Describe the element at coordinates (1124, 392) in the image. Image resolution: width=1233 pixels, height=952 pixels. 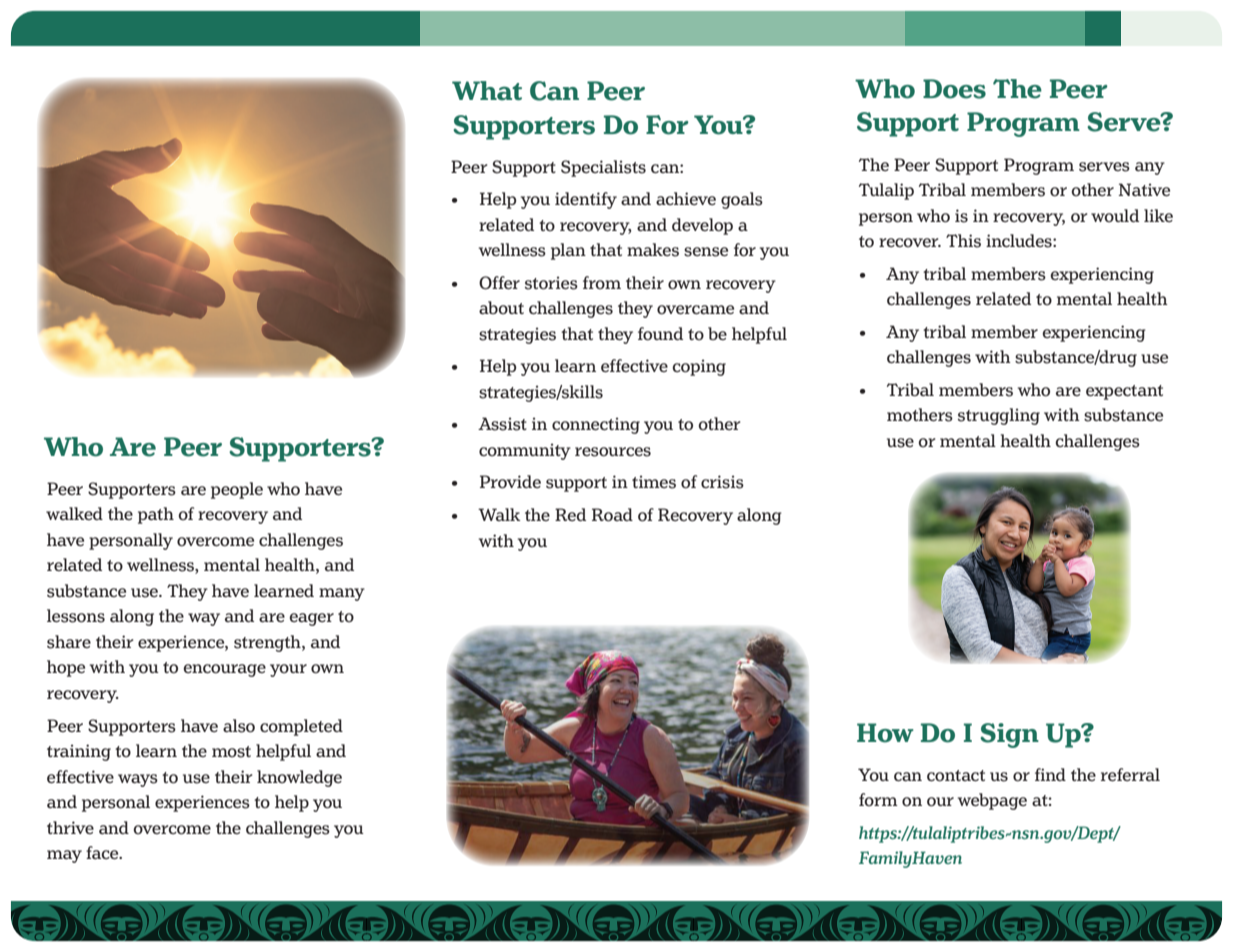
I see `expectant` at that location.
